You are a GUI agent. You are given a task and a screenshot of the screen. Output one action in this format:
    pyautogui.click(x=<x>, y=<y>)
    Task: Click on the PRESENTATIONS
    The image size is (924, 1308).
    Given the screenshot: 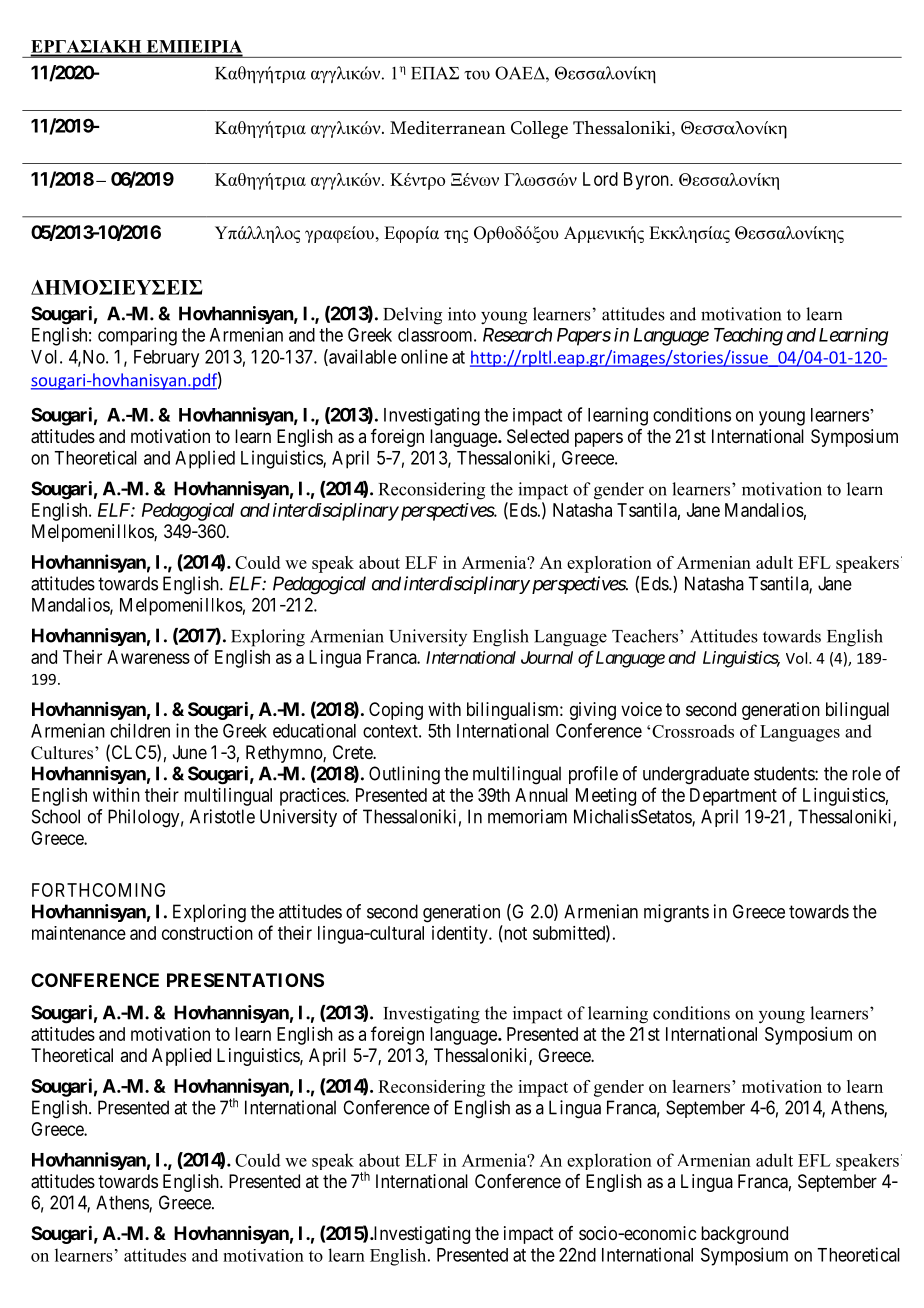 What is the action you would take?
    pyautogui.click(x=245, y=980)
